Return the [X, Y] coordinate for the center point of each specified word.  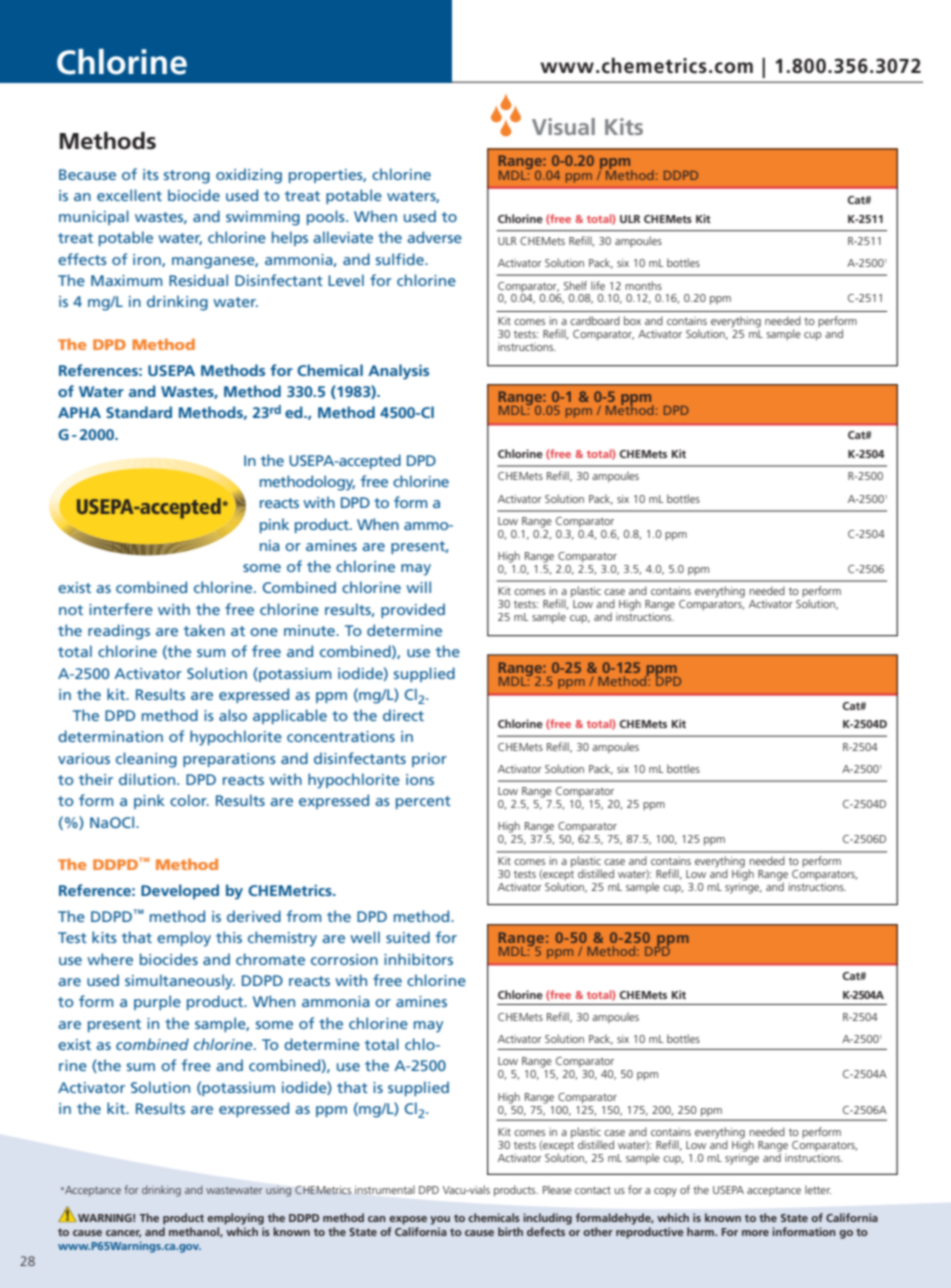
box [632, 320]
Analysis [398, 372]
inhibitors [418, 959]
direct [403, 715]
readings [119, 632]
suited [408, 937]
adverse [434, 237]
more [755, 1233]
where [110, 959]
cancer [123, 1233]
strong [187, 177]
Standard [139, 412]
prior [429, 760]
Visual [563, 126]
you [440, 1220]
